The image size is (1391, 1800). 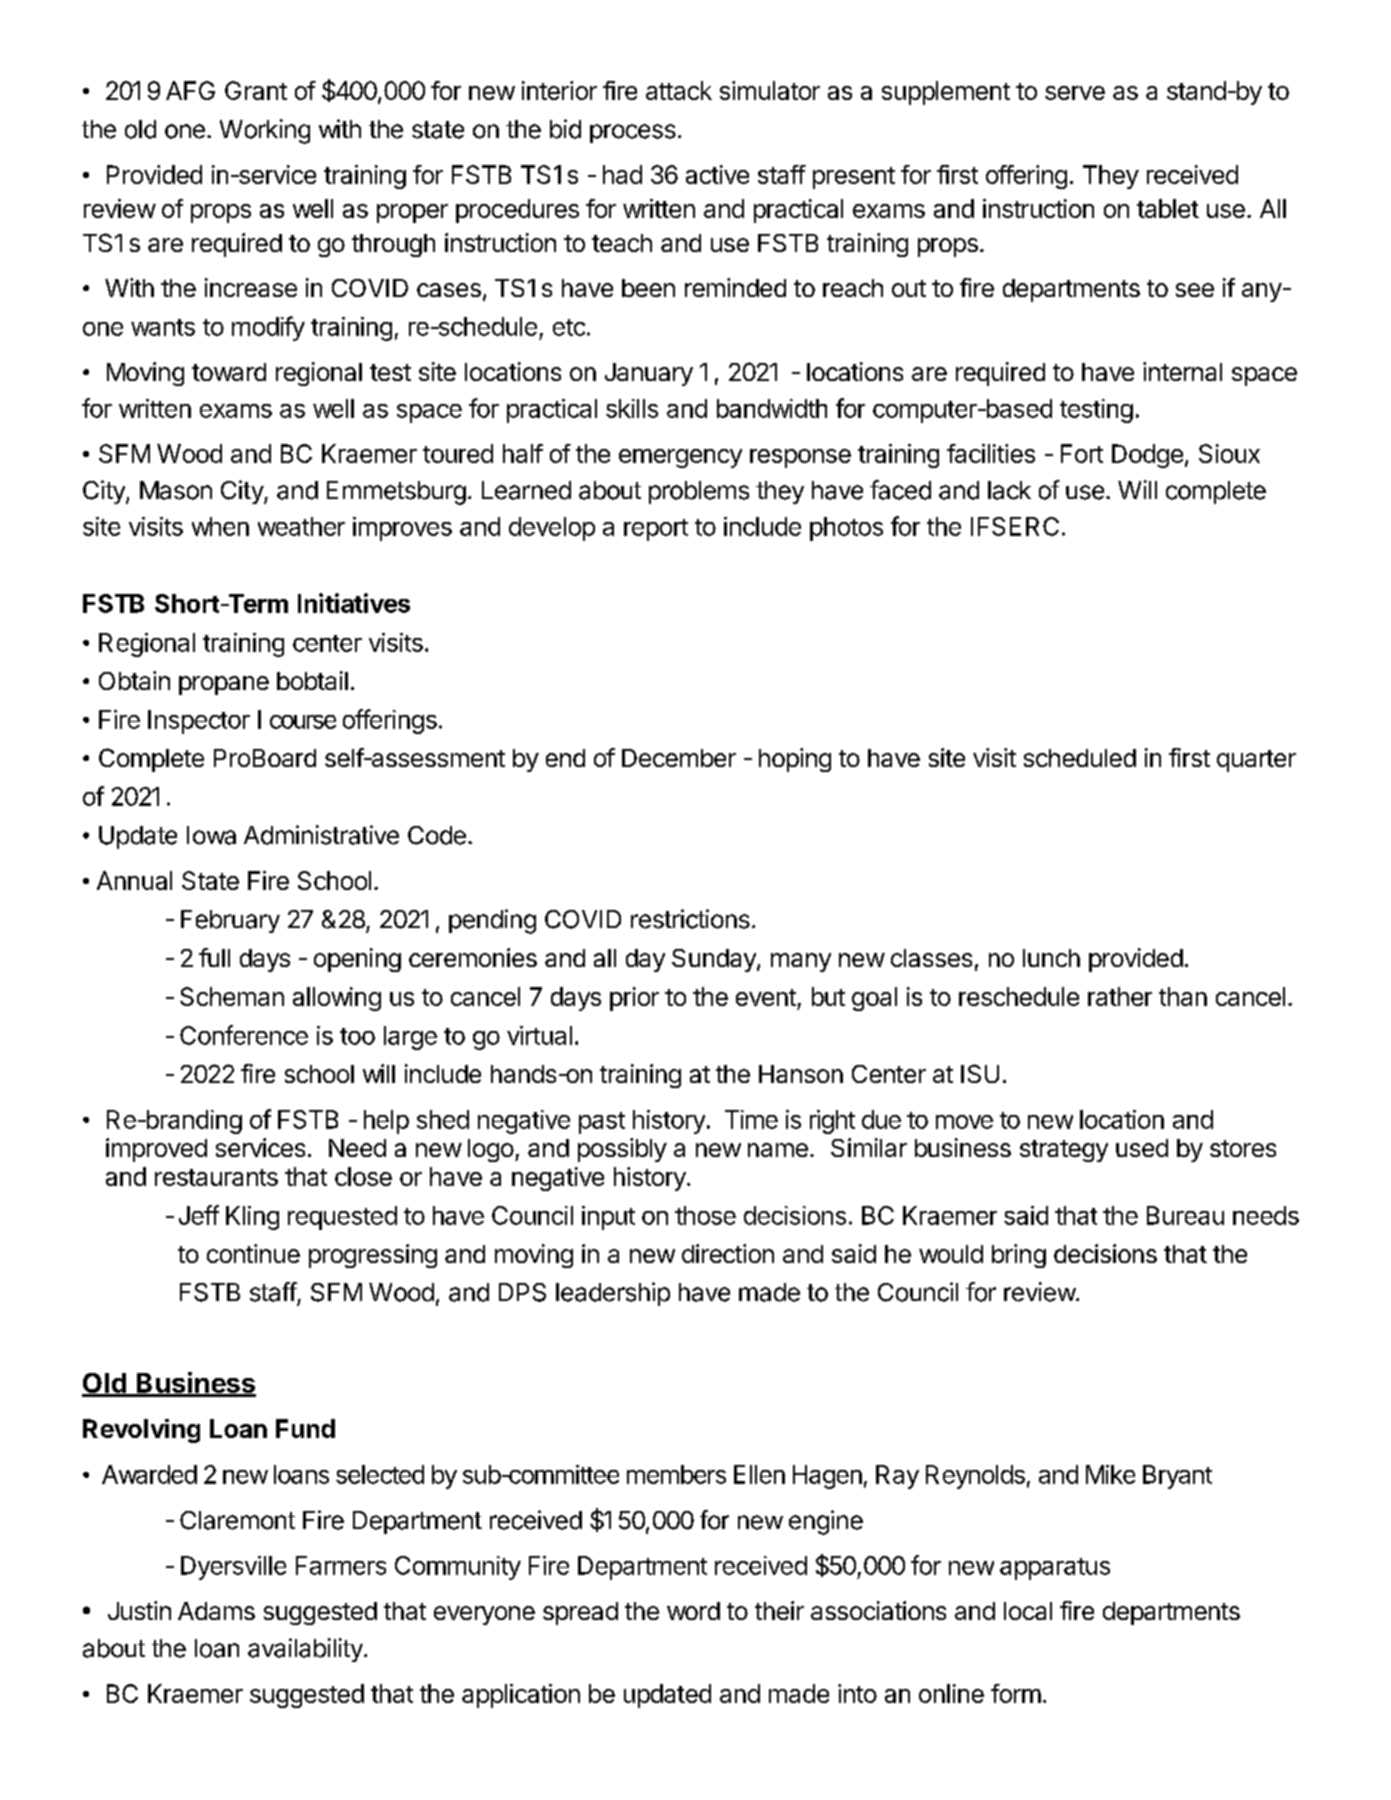 What do you see at coordinates (693, 1611) in the screenshot?
I see `word` at bounding box center [693, 1611].
